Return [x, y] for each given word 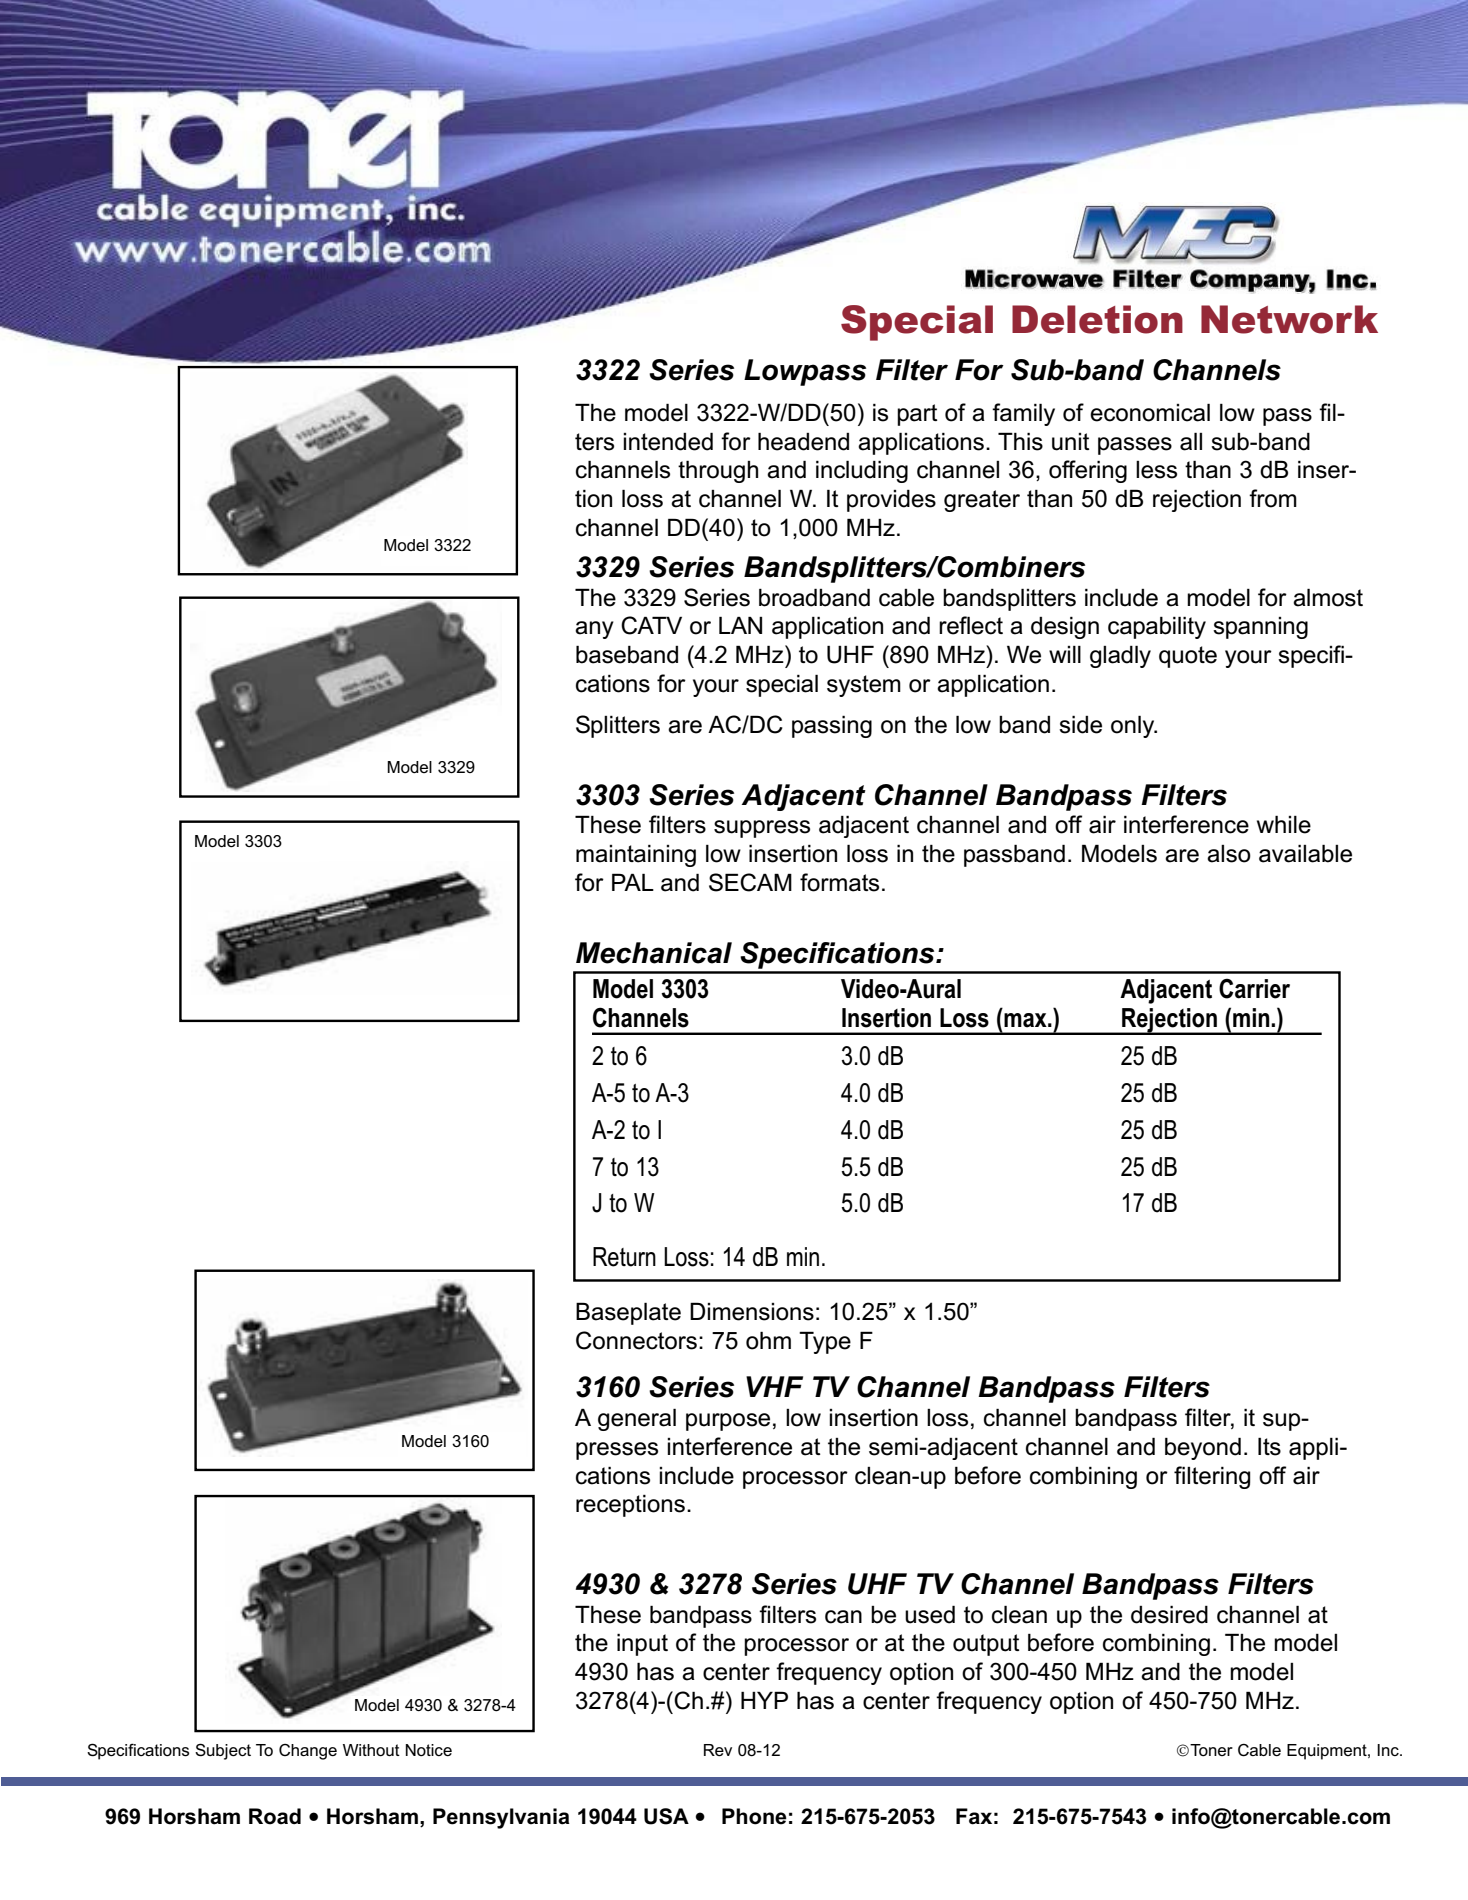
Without [371, 1750]
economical [1150, 412]
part [917, 415]
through [718, 471]
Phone [754, 1816]
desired [1169, 1614]
